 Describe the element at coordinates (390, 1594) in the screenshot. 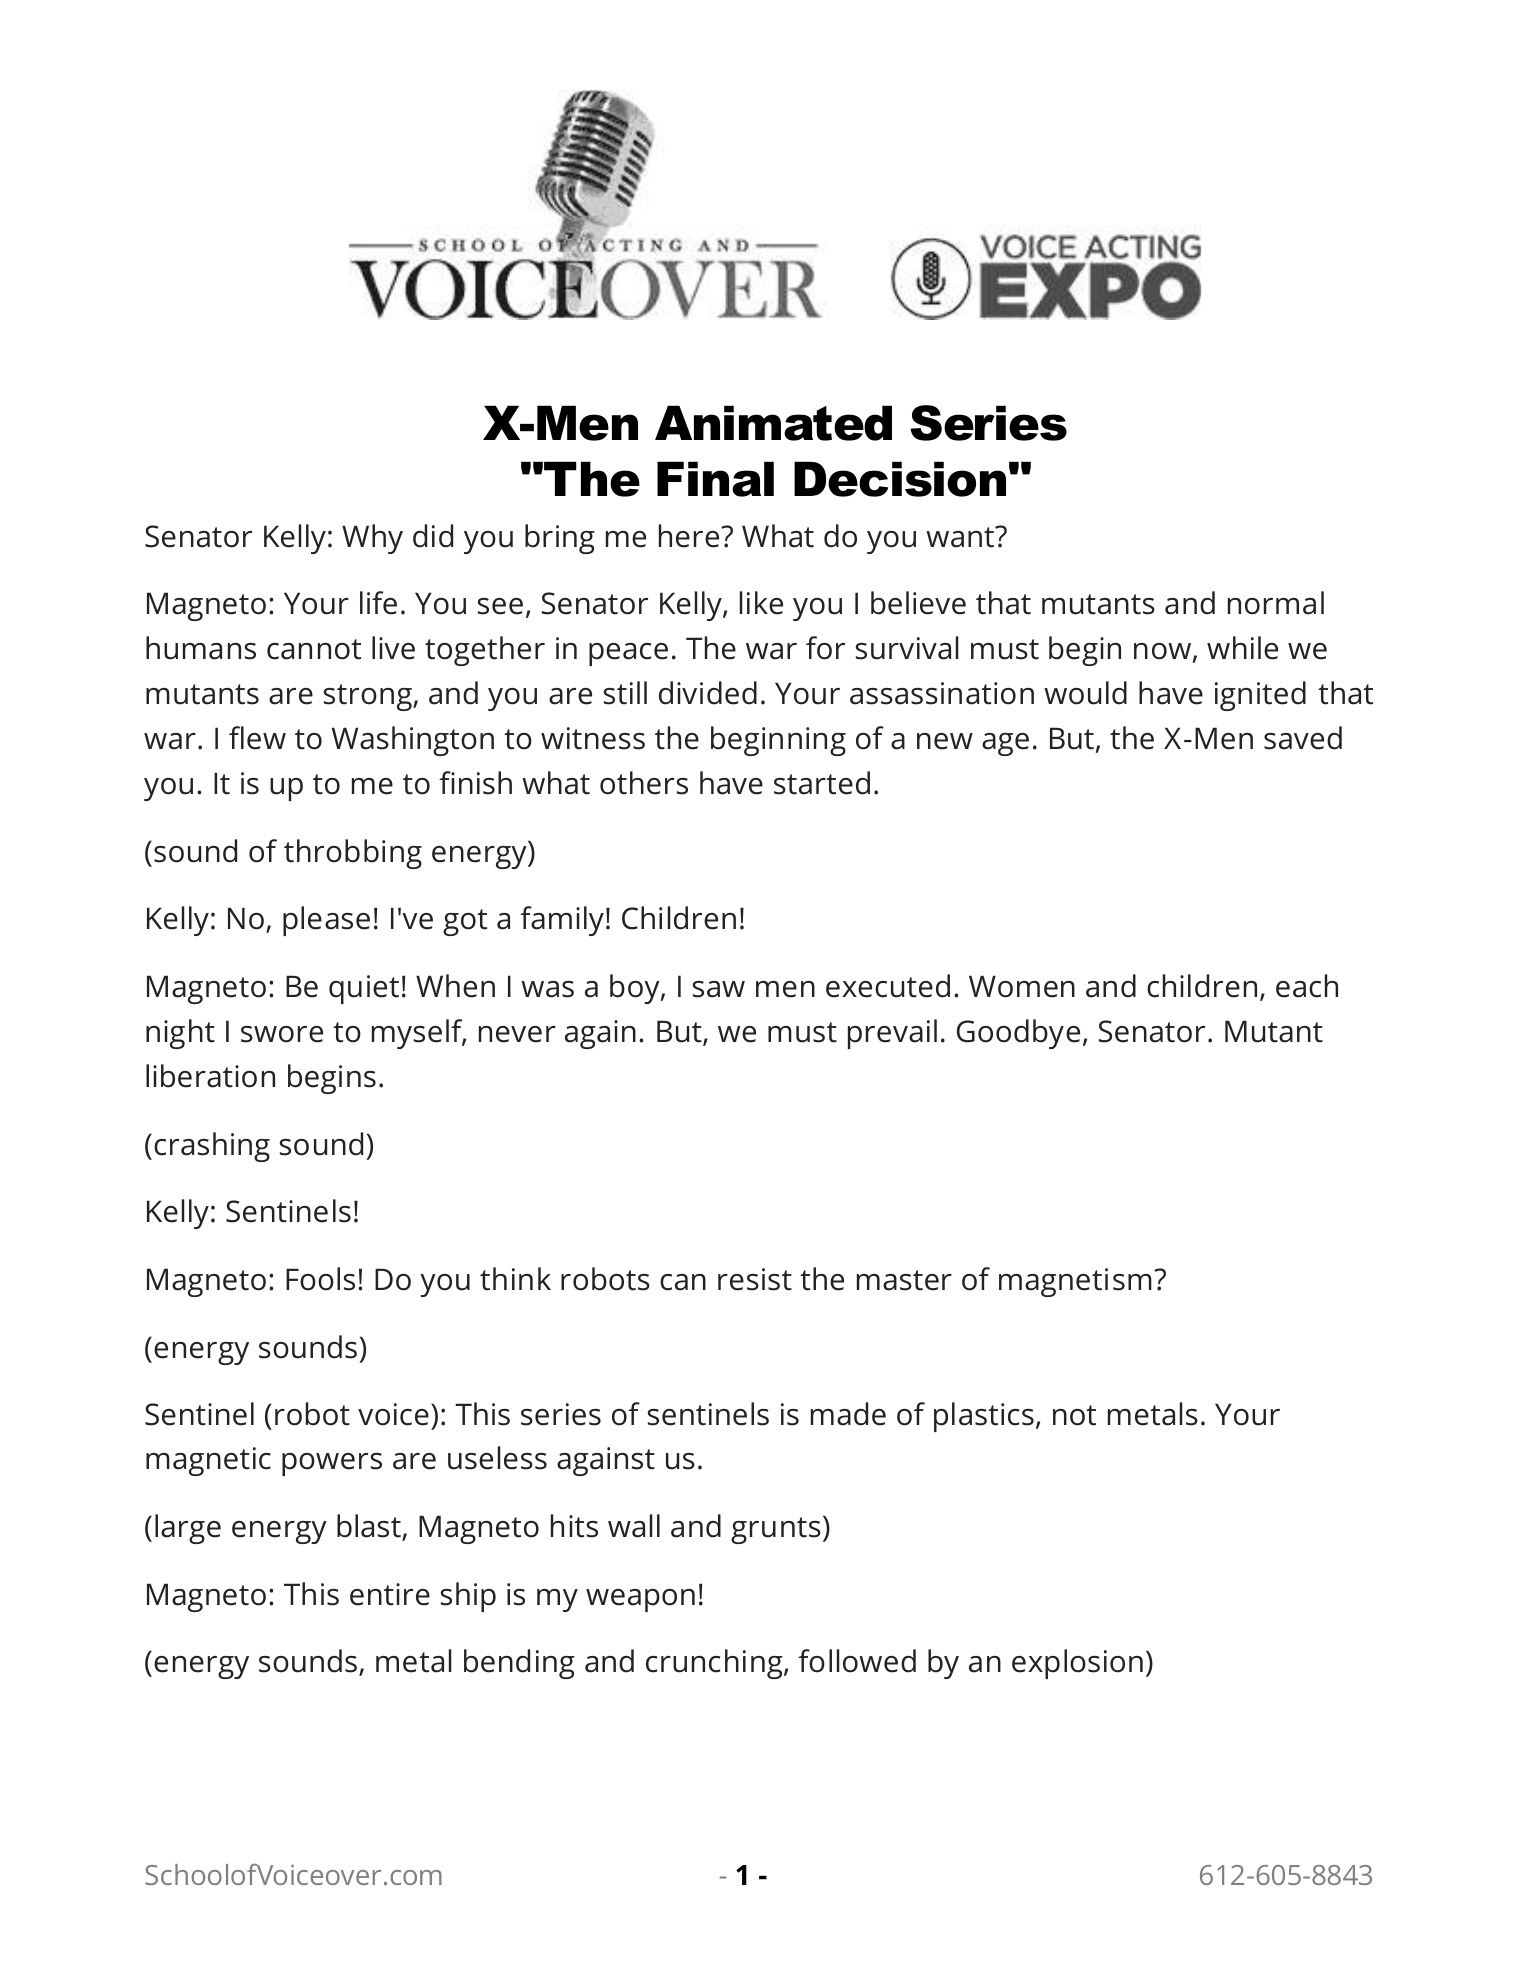

I see `entire` at that location.
